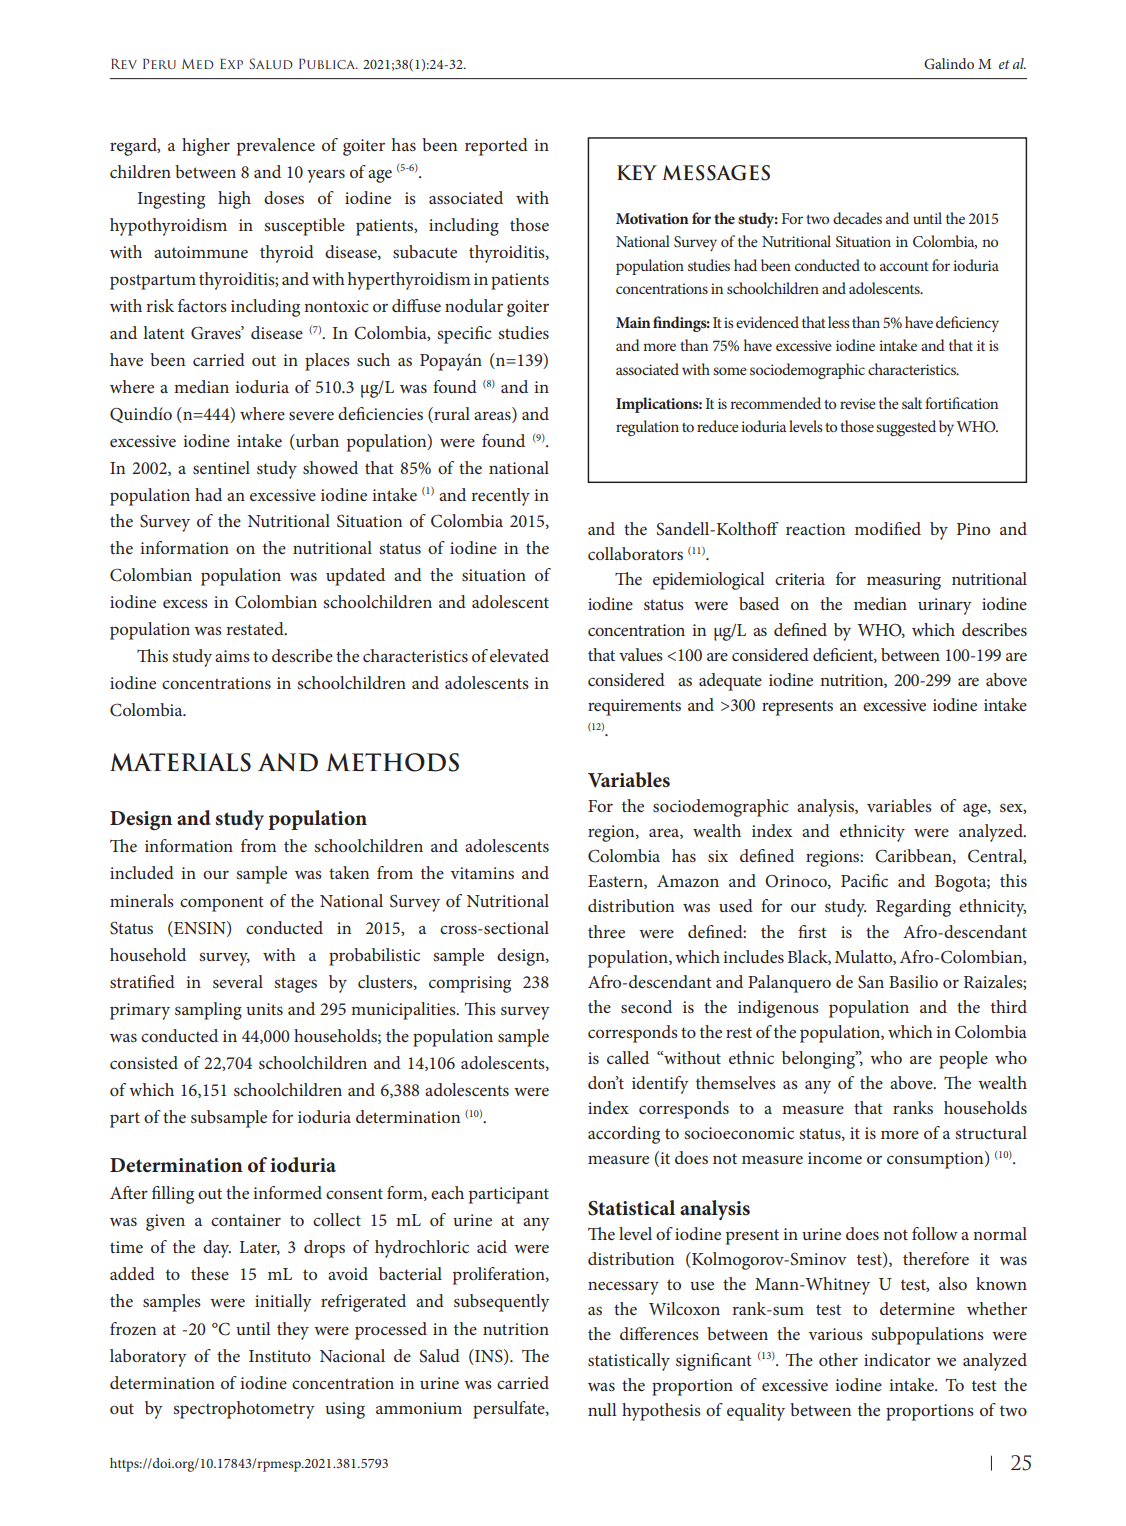  I want to click on several, so click(238, 981).
